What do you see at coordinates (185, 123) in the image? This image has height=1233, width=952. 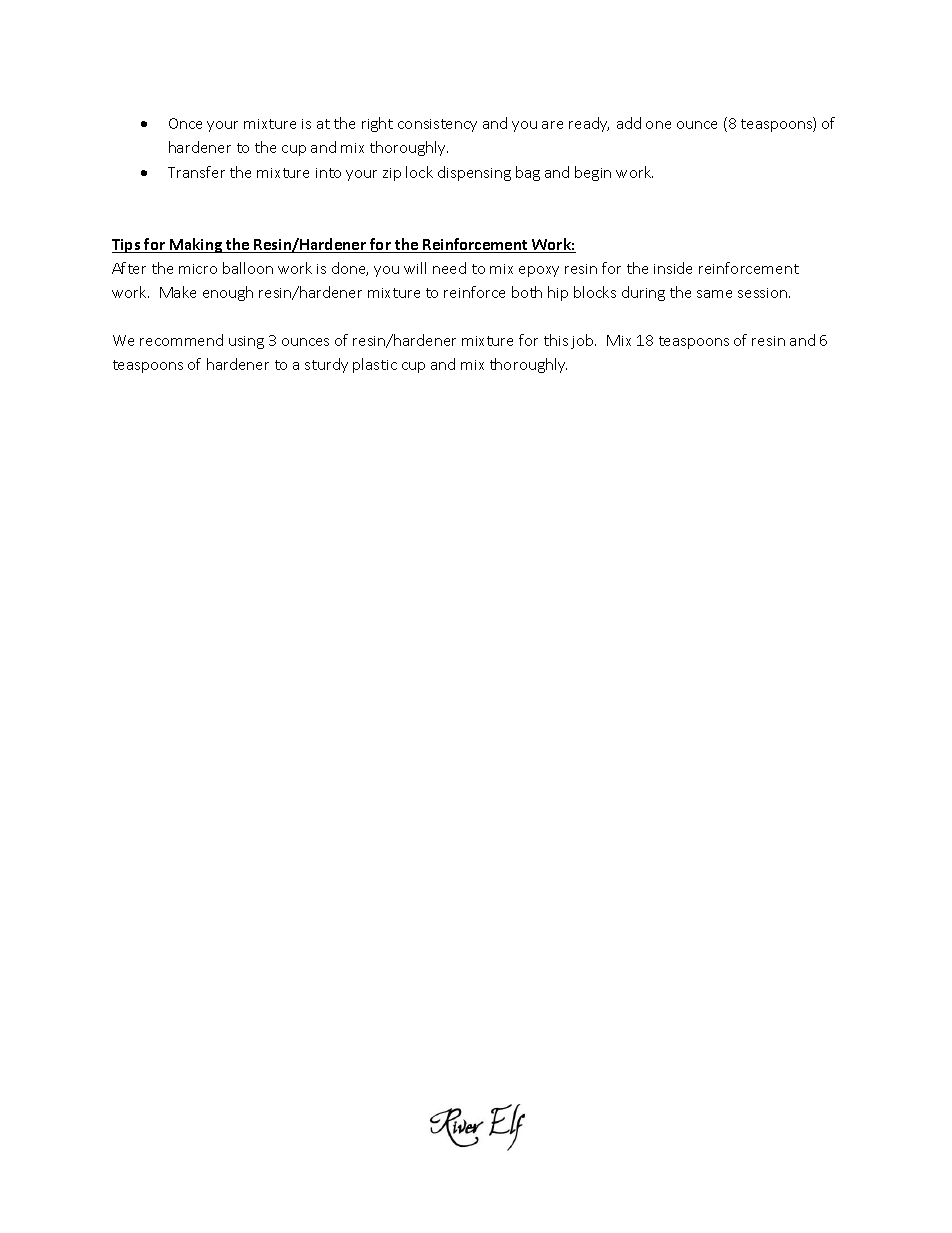 I see `Once` at bounding box center [185, 123].
